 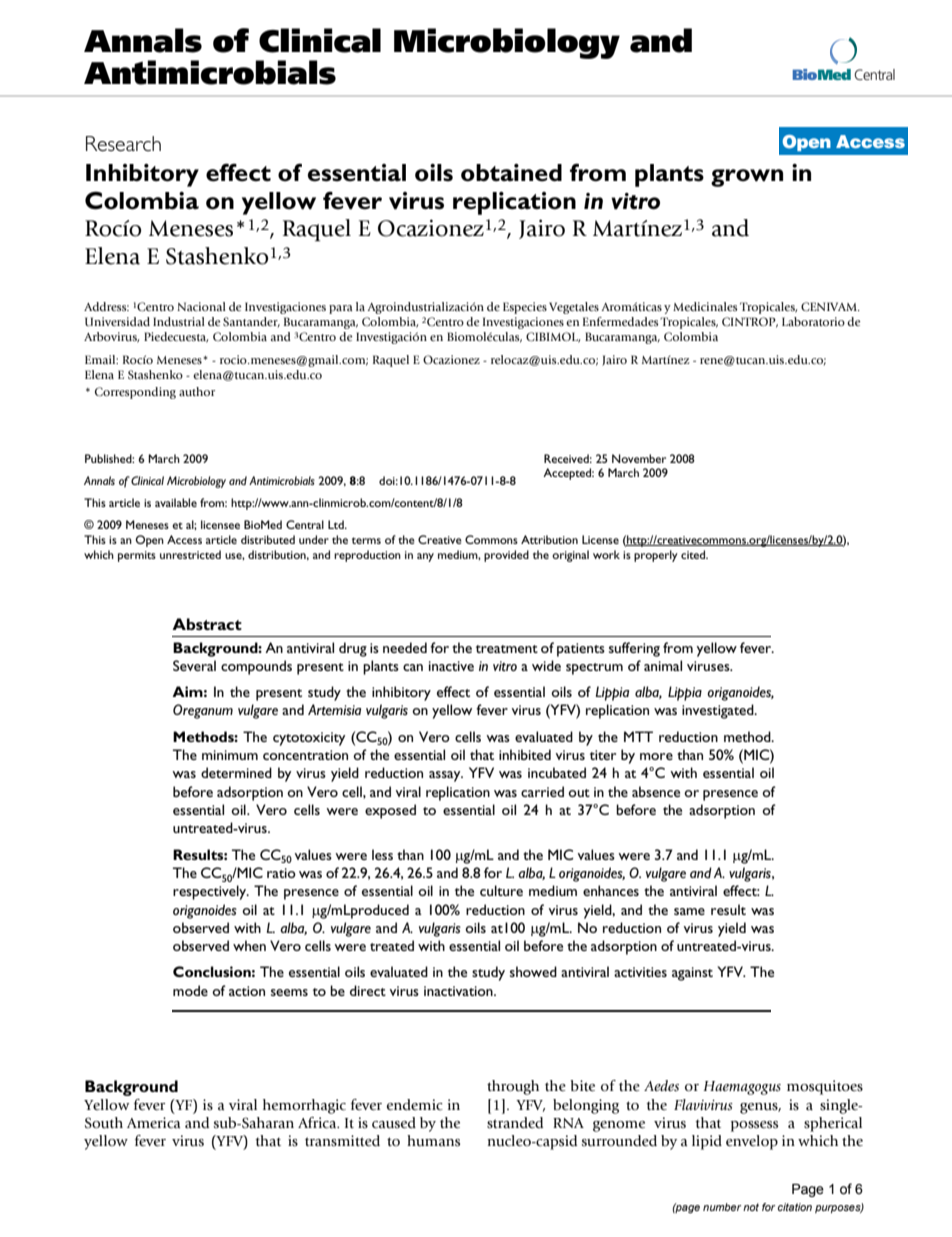 What do you see at coordinates (501, 890) in the document?
I see `culture` at bounding box center [501, 890].
